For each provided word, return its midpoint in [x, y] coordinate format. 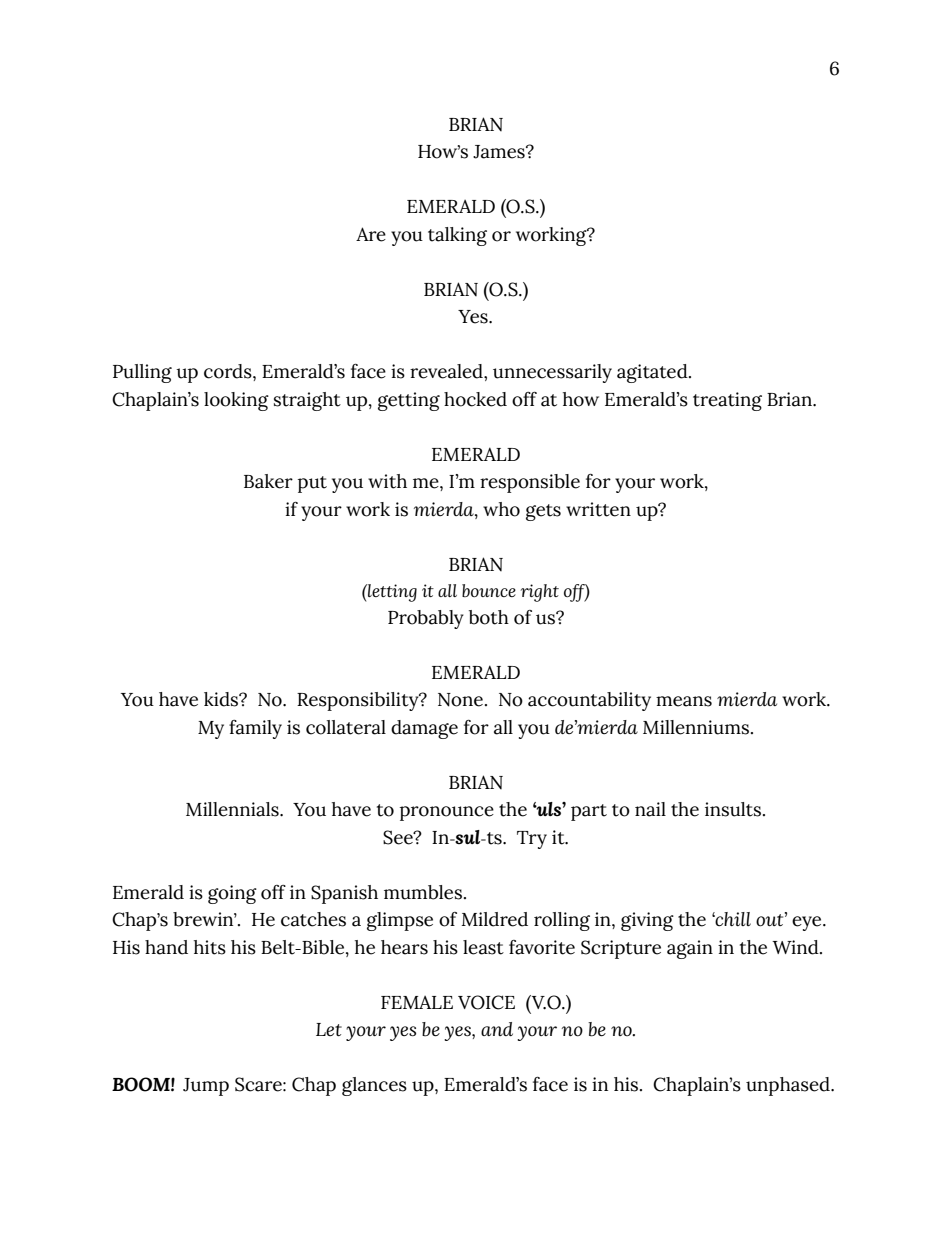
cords [229, 371]
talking [457, 236]
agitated [653, 373]
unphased [789, 1086]
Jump [206, 1087]
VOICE [486, 1002]
